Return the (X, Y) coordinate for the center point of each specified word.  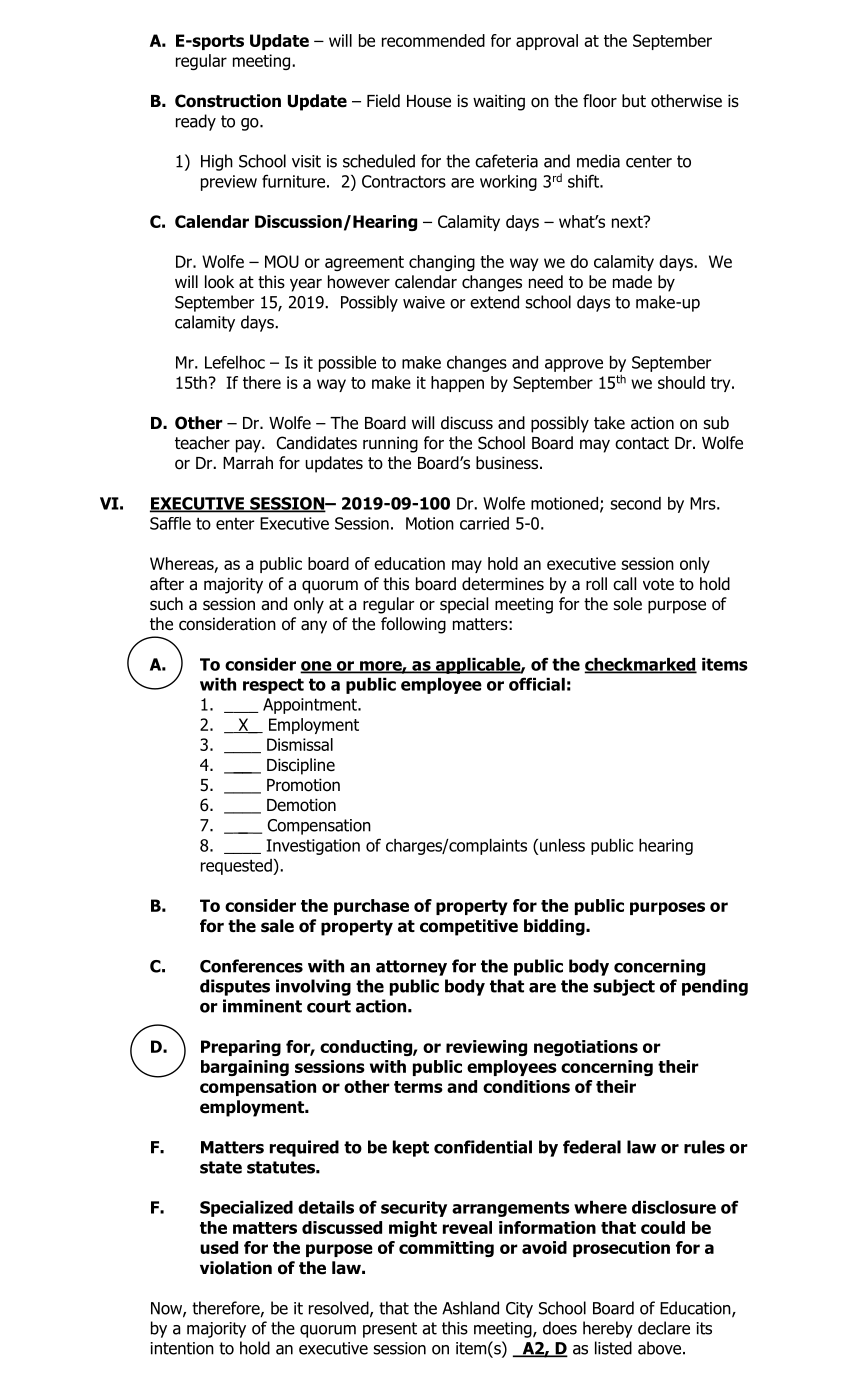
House (429, 101)
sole (627, 604)
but (634, 101)
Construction (228, 101)
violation (236, 1268)
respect (273, 686)
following (413, 625)
